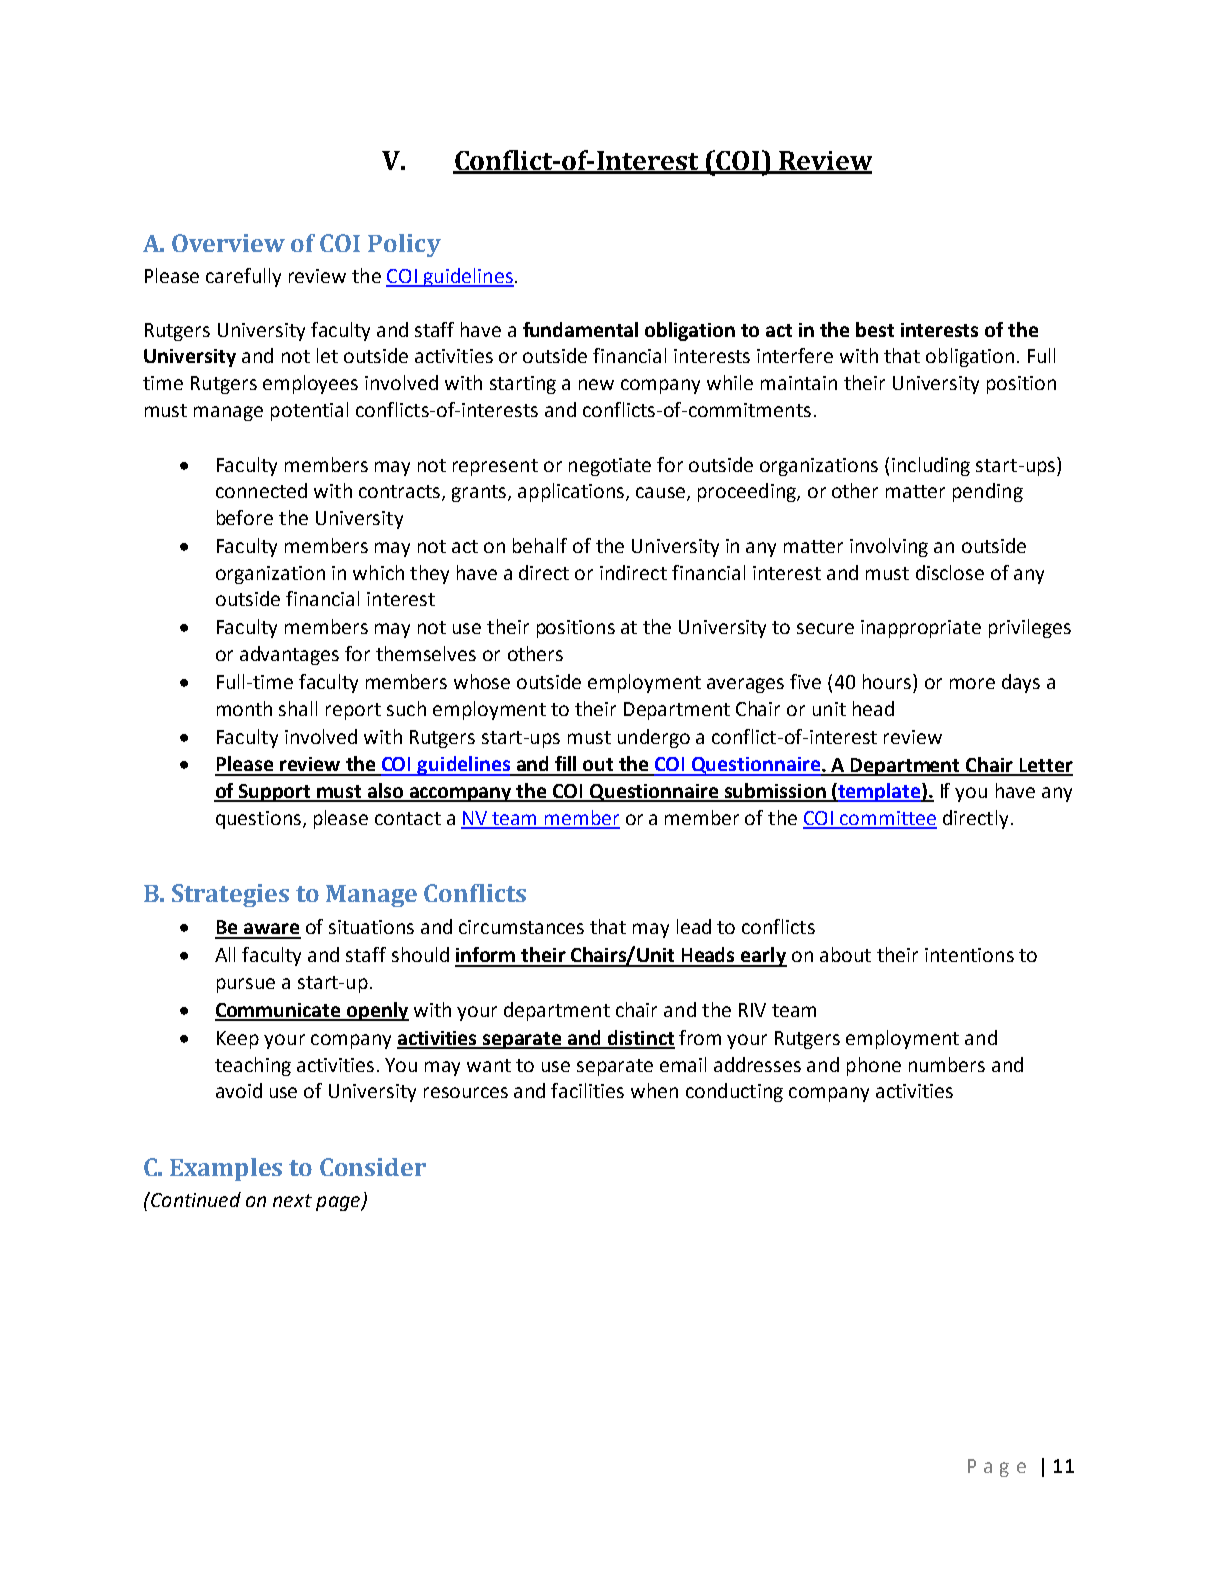 This screenshot has width=1218, height=1577. Describe the element at coordinates (228, 243) in the screenshot. I see `Overview` at that location.
